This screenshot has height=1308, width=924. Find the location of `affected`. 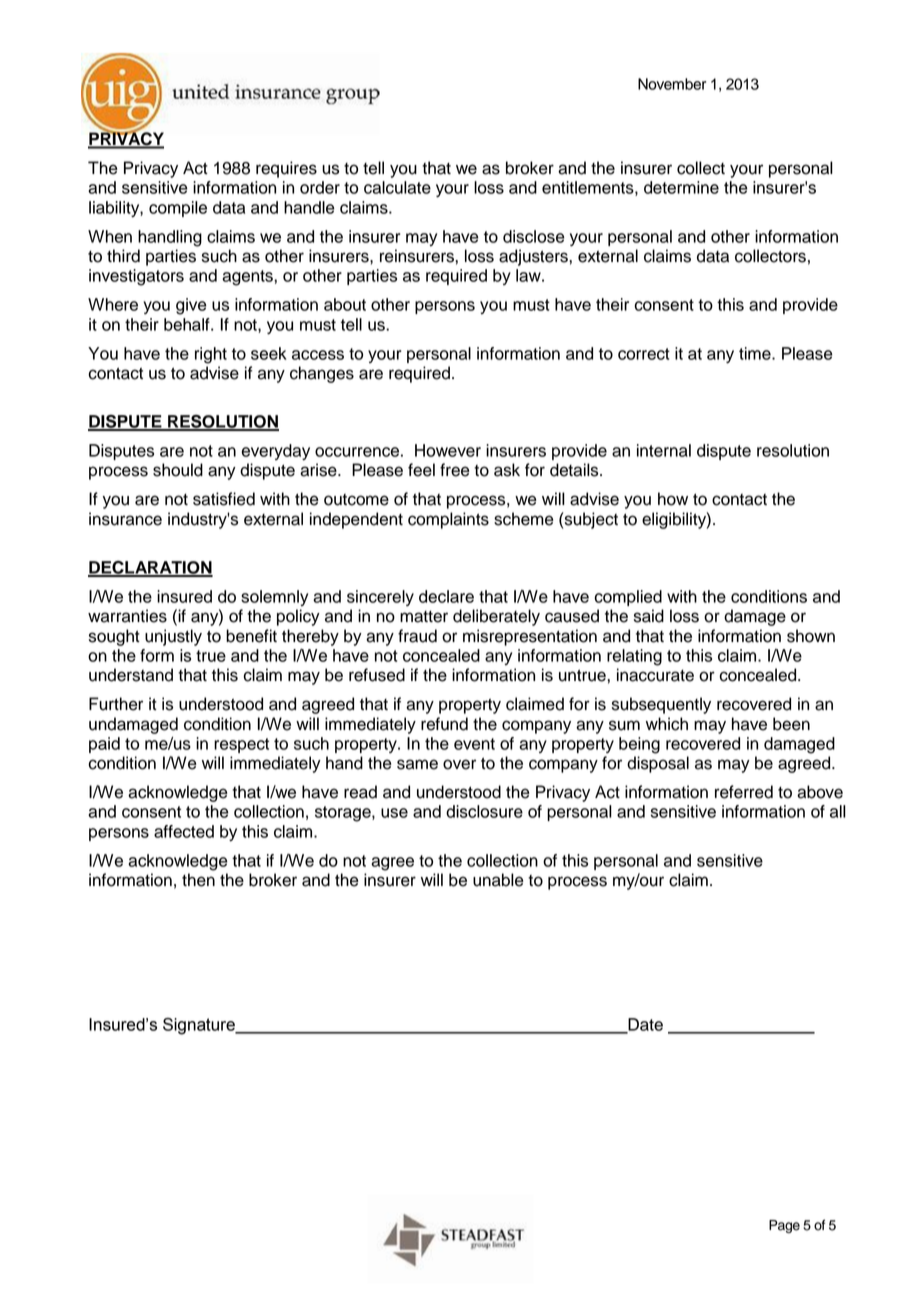

affected is located at coordinates (184, 831).
